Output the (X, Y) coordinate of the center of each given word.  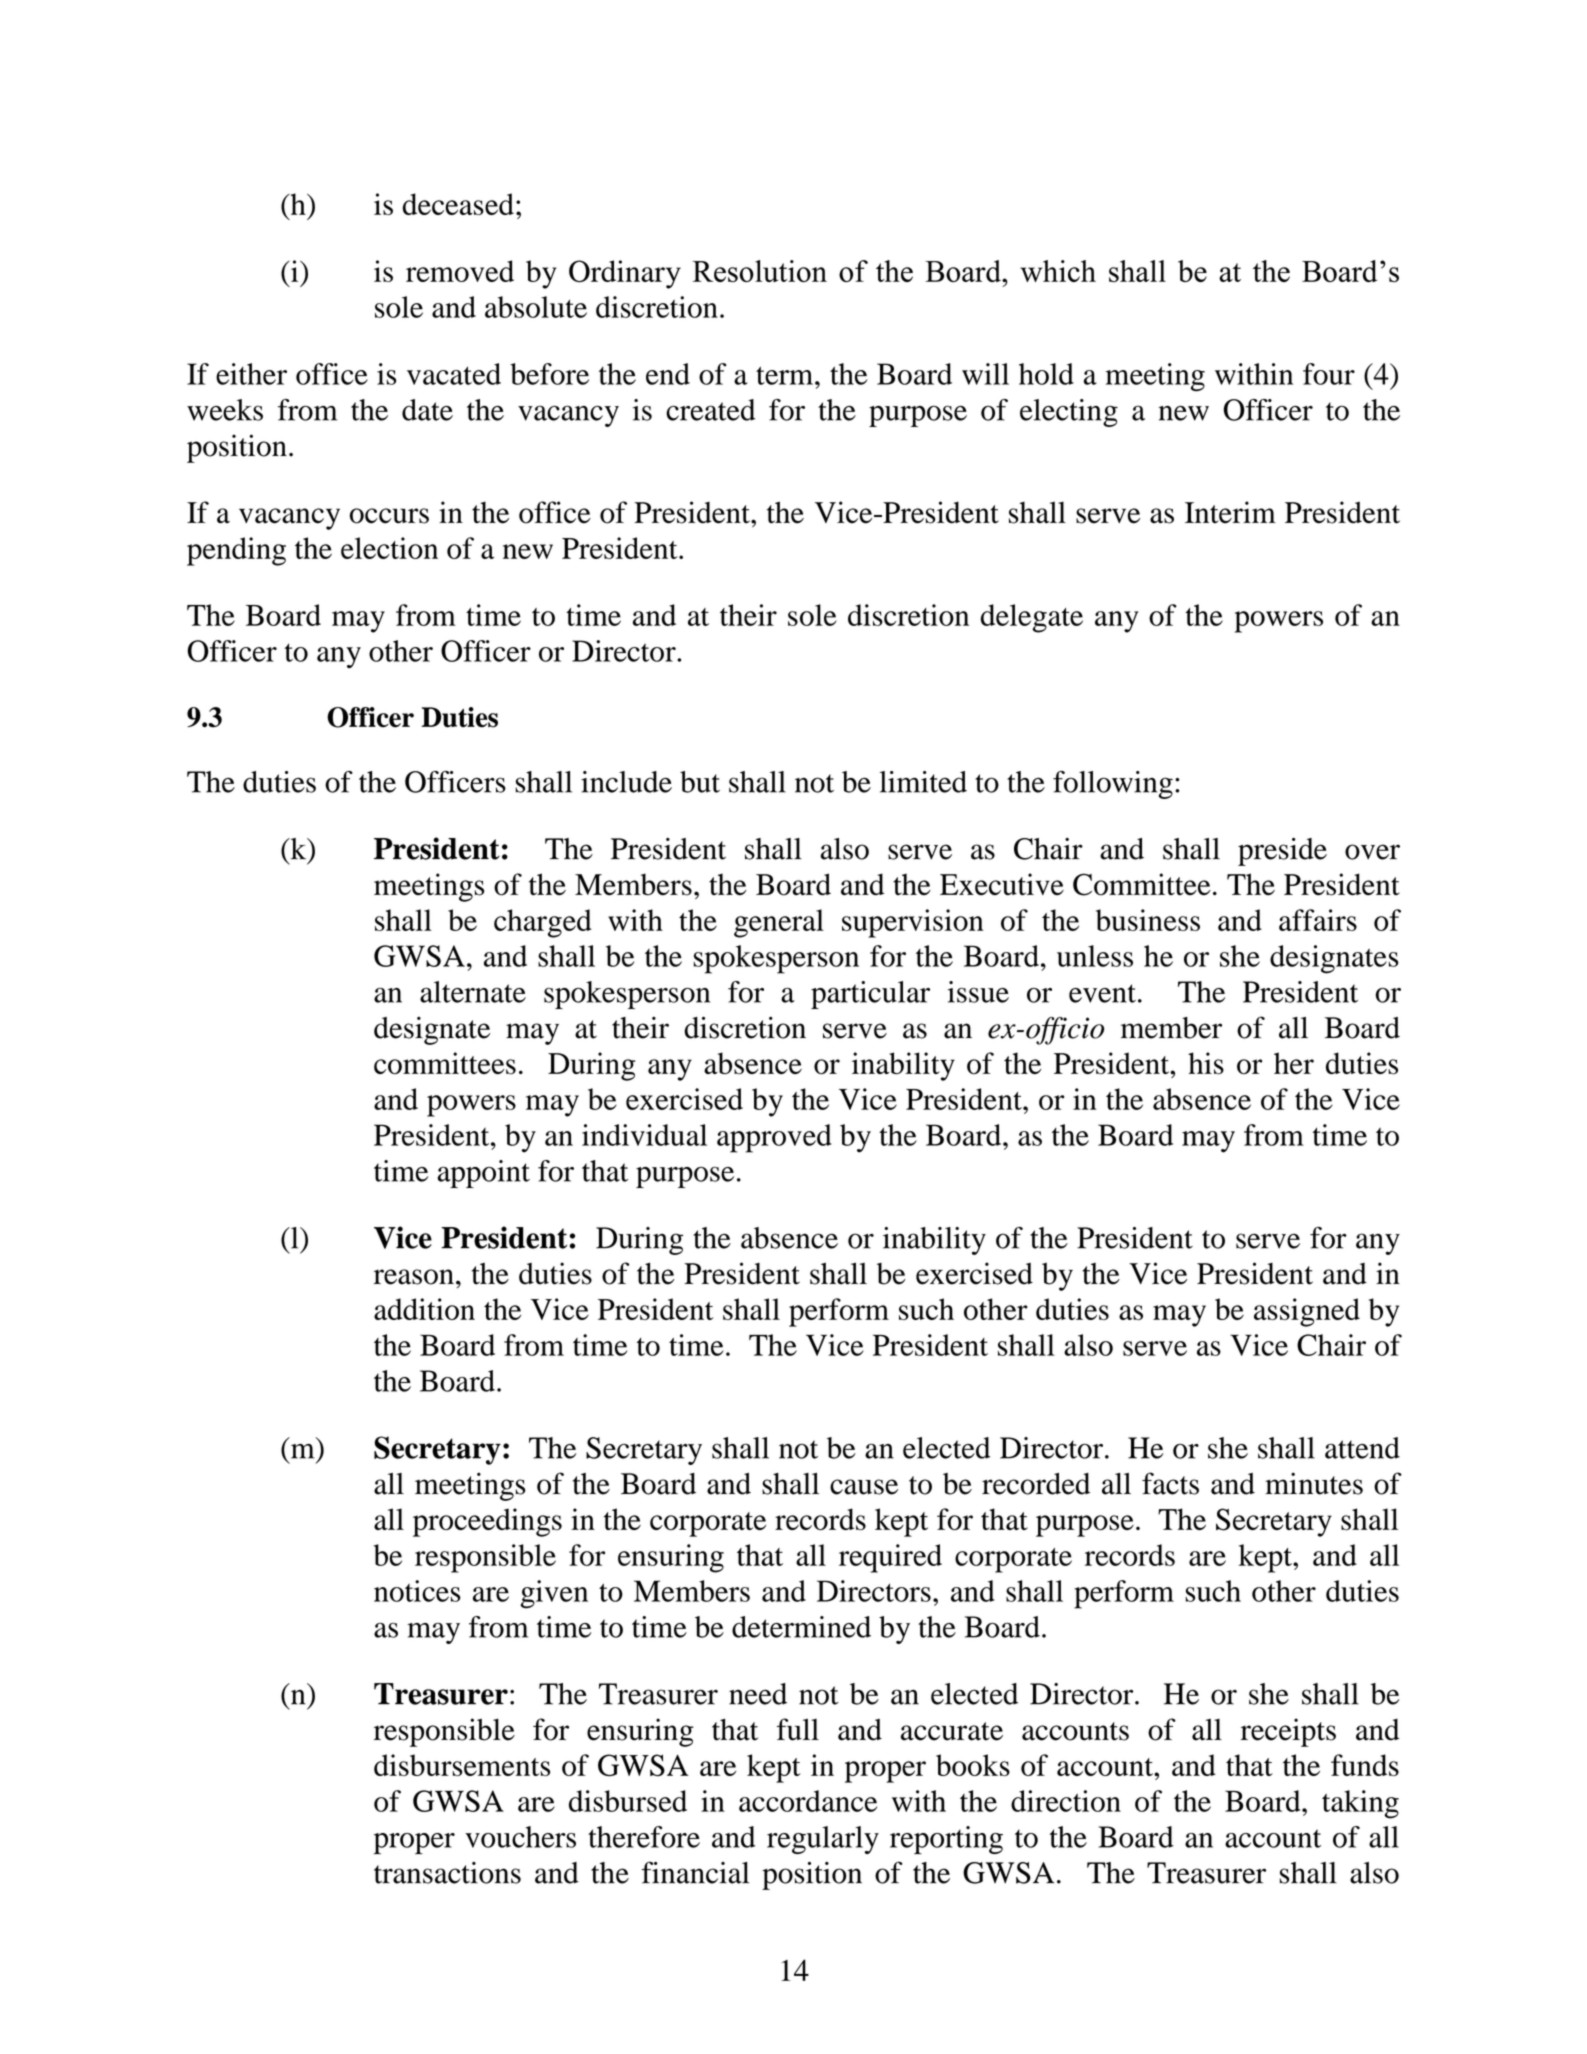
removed (460, 271)
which (1058, 271)
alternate (473, 992)
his (1206, 1063)
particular (870, 995)
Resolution (760, 271)
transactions (447, 1873)
